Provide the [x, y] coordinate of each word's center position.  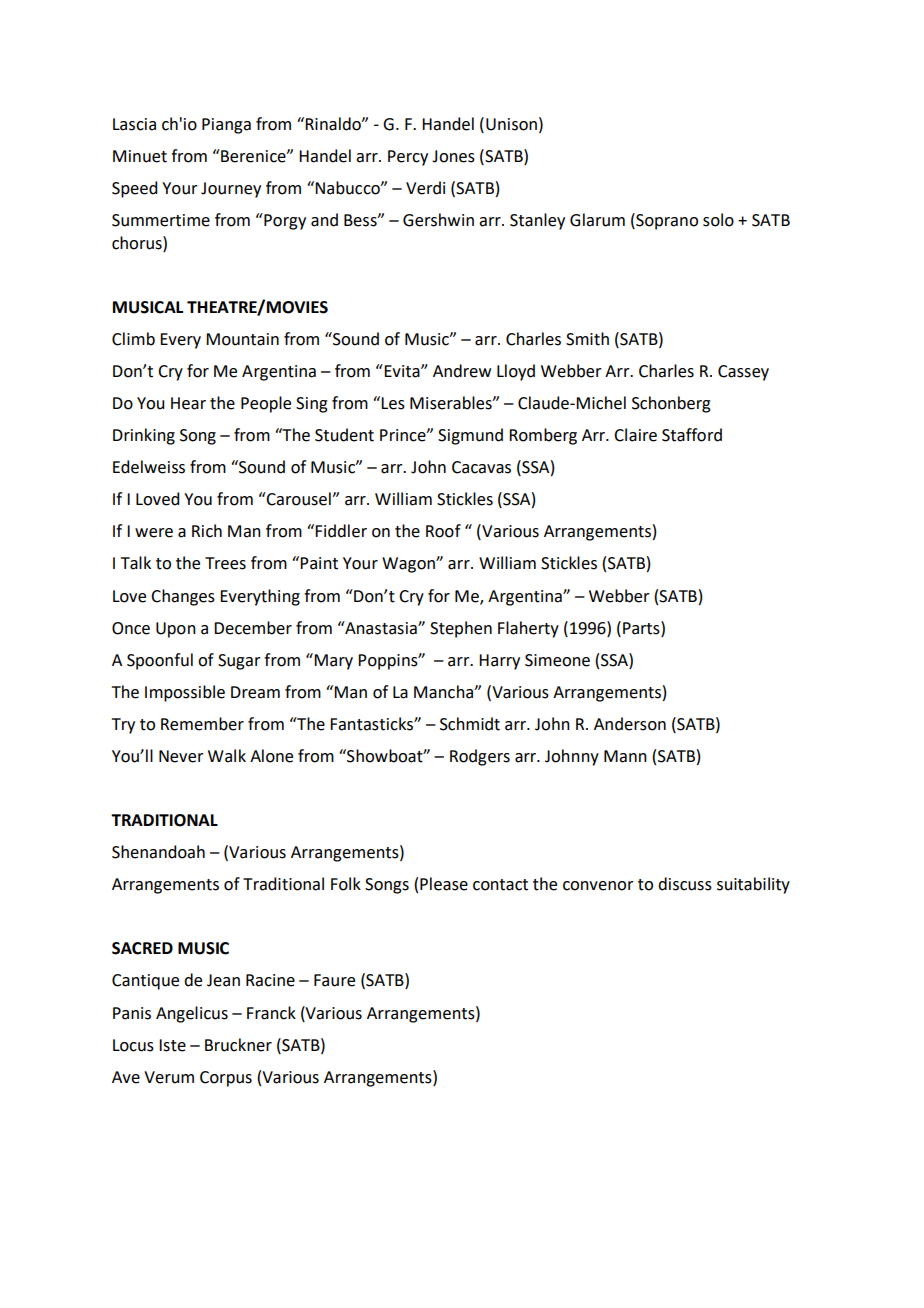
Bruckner [238, 1045]
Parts [642, 628]
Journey [231, 190]
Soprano [666, 221]
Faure [334, 980]
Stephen [461, 629]
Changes [183, 597]
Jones [453, 156]
